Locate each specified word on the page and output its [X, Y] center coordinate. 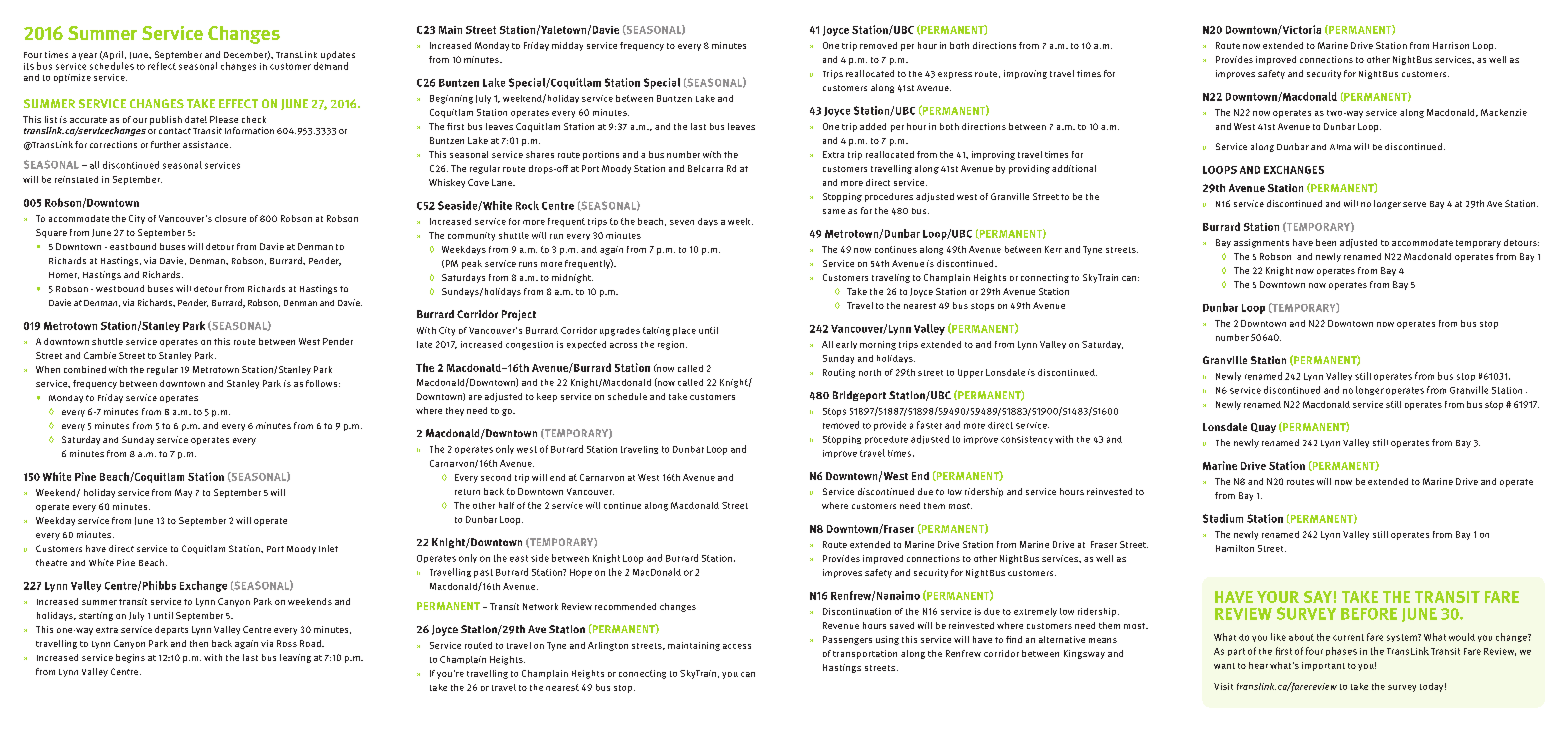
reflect [162, 66]
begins [130, 658]
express [955, 75]
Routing [839, 373]
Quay [1263, 428]
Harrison [1451, 45]
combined [85, 369]
